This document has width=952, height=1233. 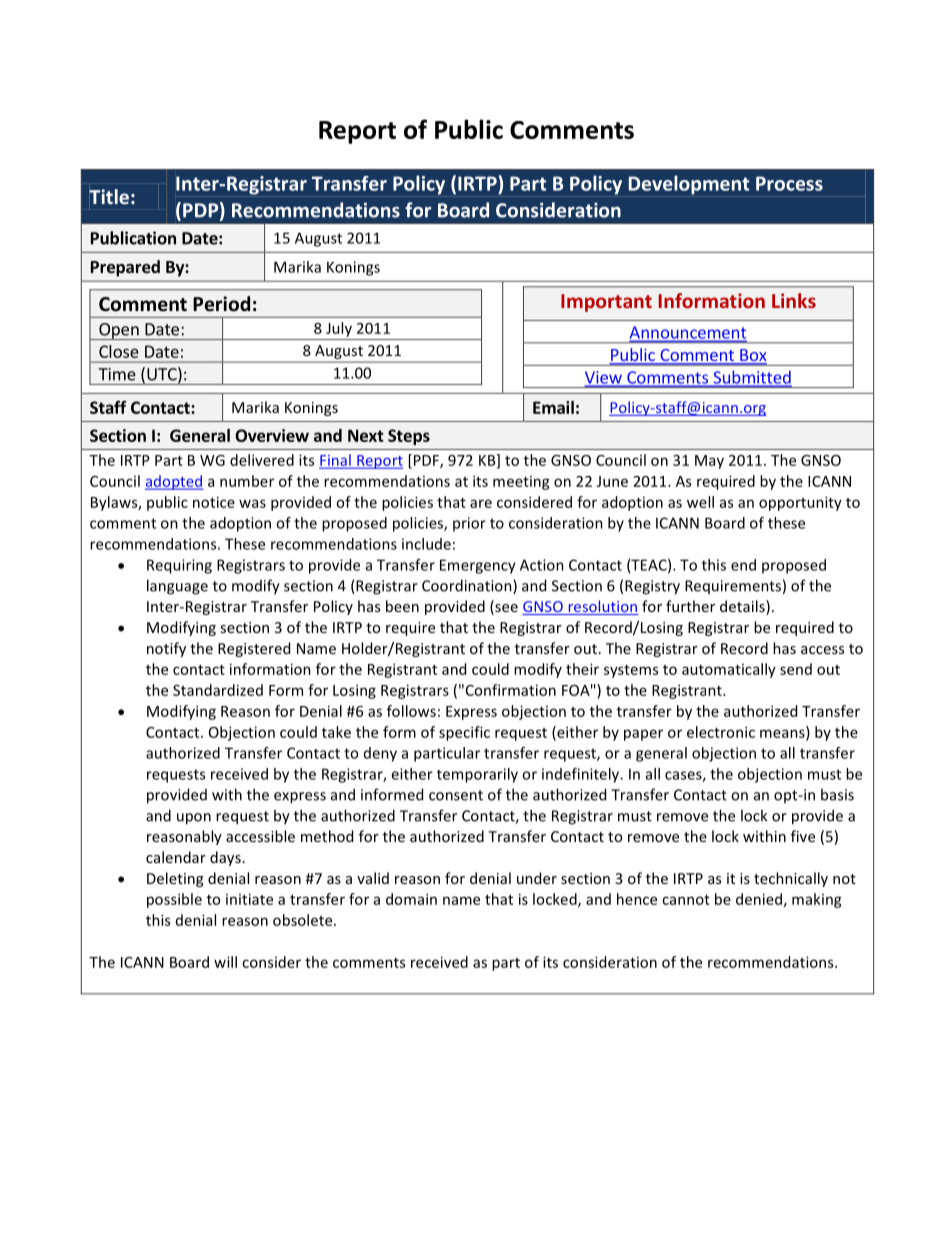 What do you see at coordinates (117, 374) in the document?
I see `Time` at bounding box center [117, 374].
